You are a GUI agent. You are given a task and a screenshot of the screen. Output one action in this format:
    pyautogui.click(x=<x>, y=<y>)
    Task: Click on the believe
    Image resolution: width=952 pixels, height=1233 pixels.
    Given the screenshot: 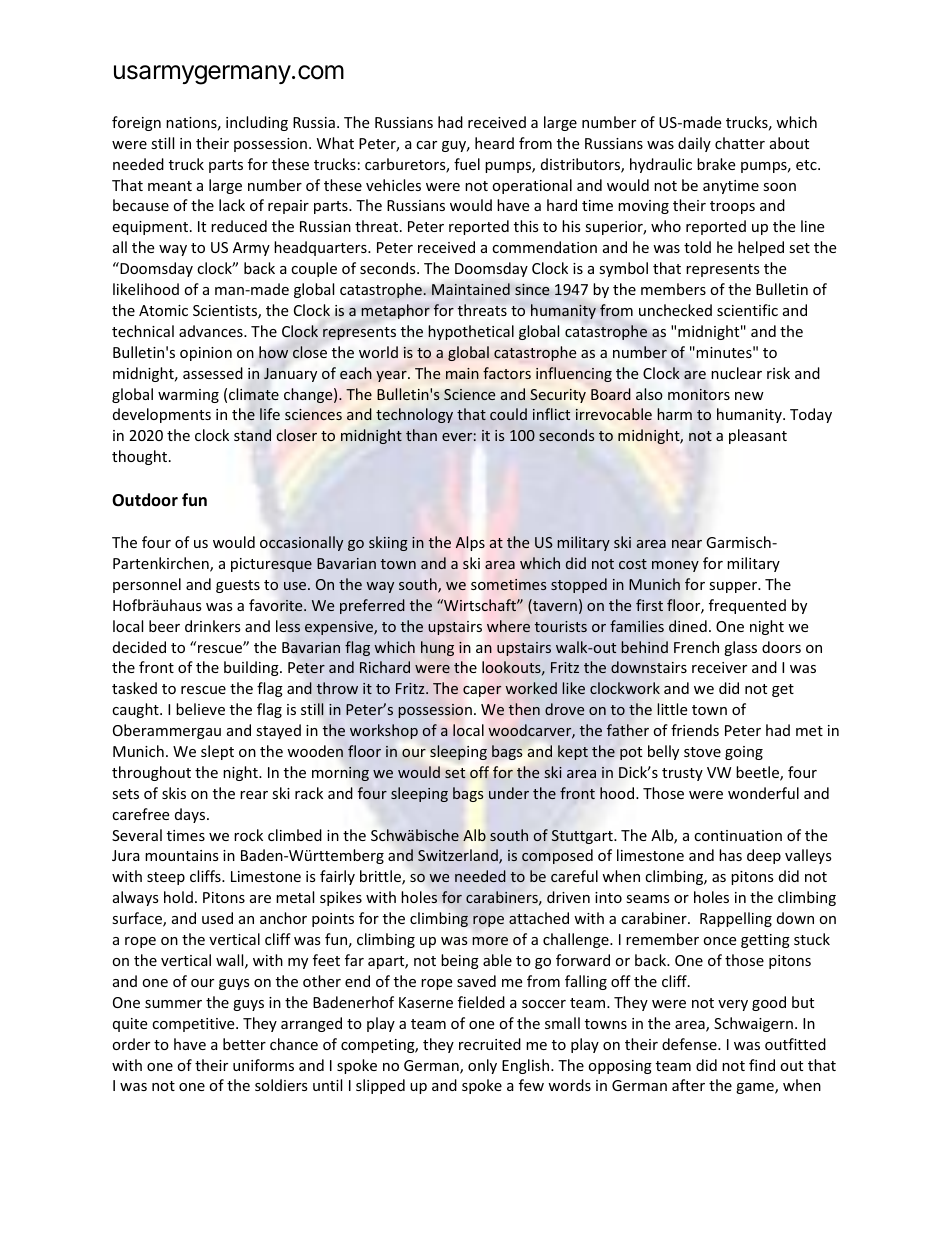 What is the action you would take?
    pyautogui.click(x=200, y=709)
